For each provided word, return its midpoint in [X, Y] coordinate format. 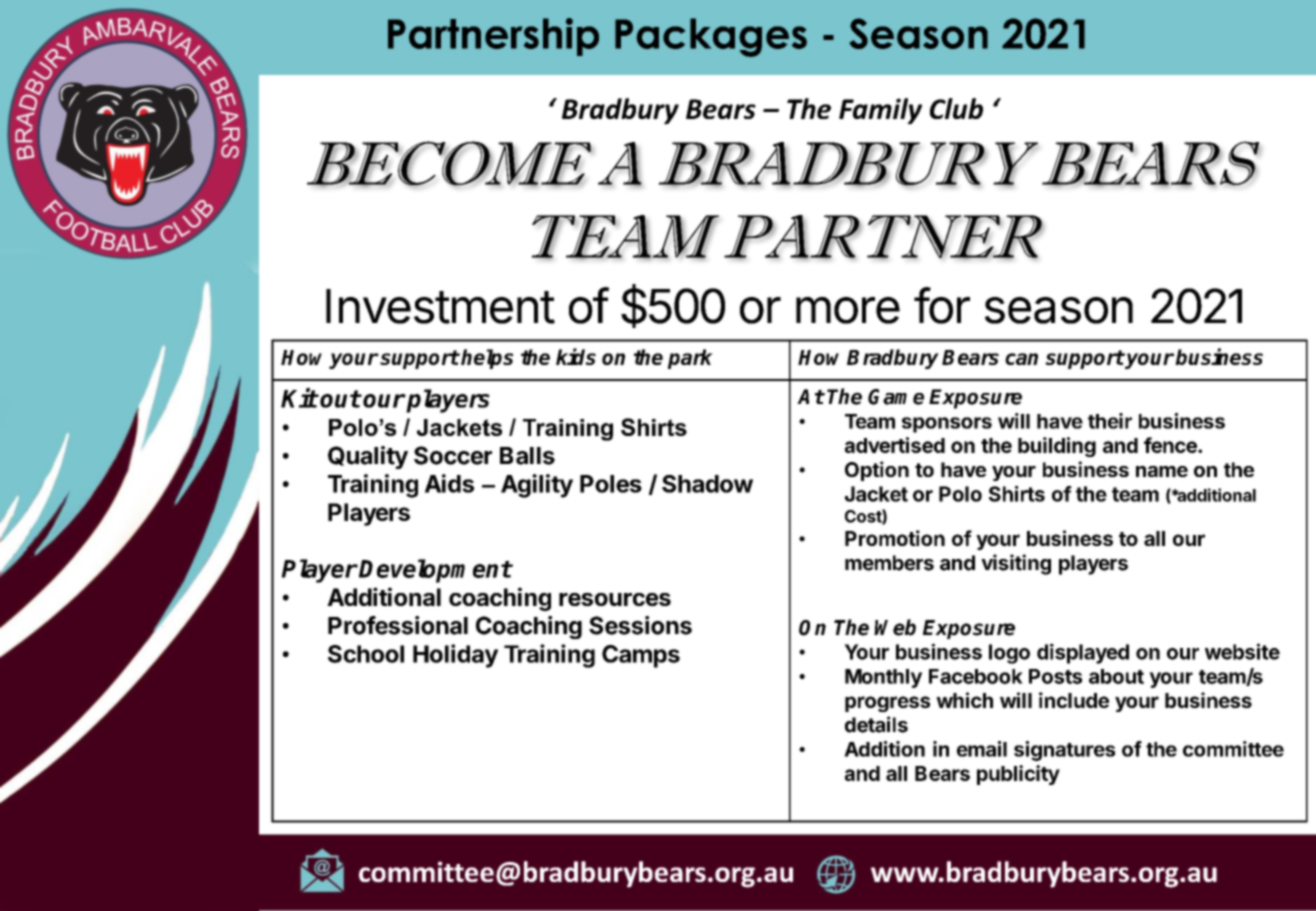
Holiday [455, 656]
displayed [1083, 653]
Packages [711, 37]
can [1021, 359]
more [848, 310]
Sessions [640, 625]
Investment [440, 306]
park [690, 359]
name [1162, 471]
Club [956, 108]
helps [487, 359]
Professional [398, 625]
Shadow [707, 484]
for [942, 305]
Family [880, 111]
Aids [449, 483]
